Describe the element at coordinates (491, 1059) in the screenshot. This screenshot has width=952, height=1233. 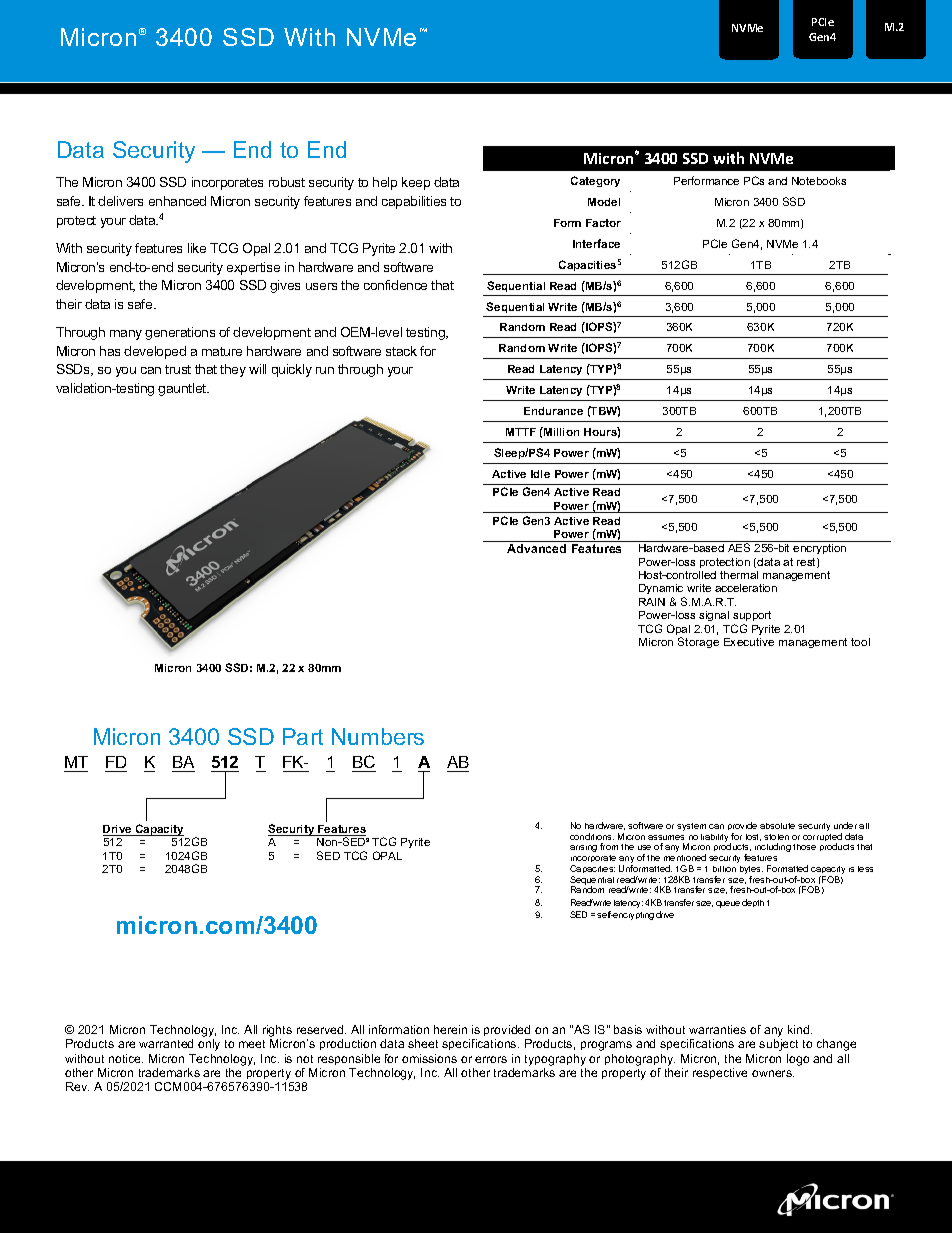
I see `errors` at that location.
